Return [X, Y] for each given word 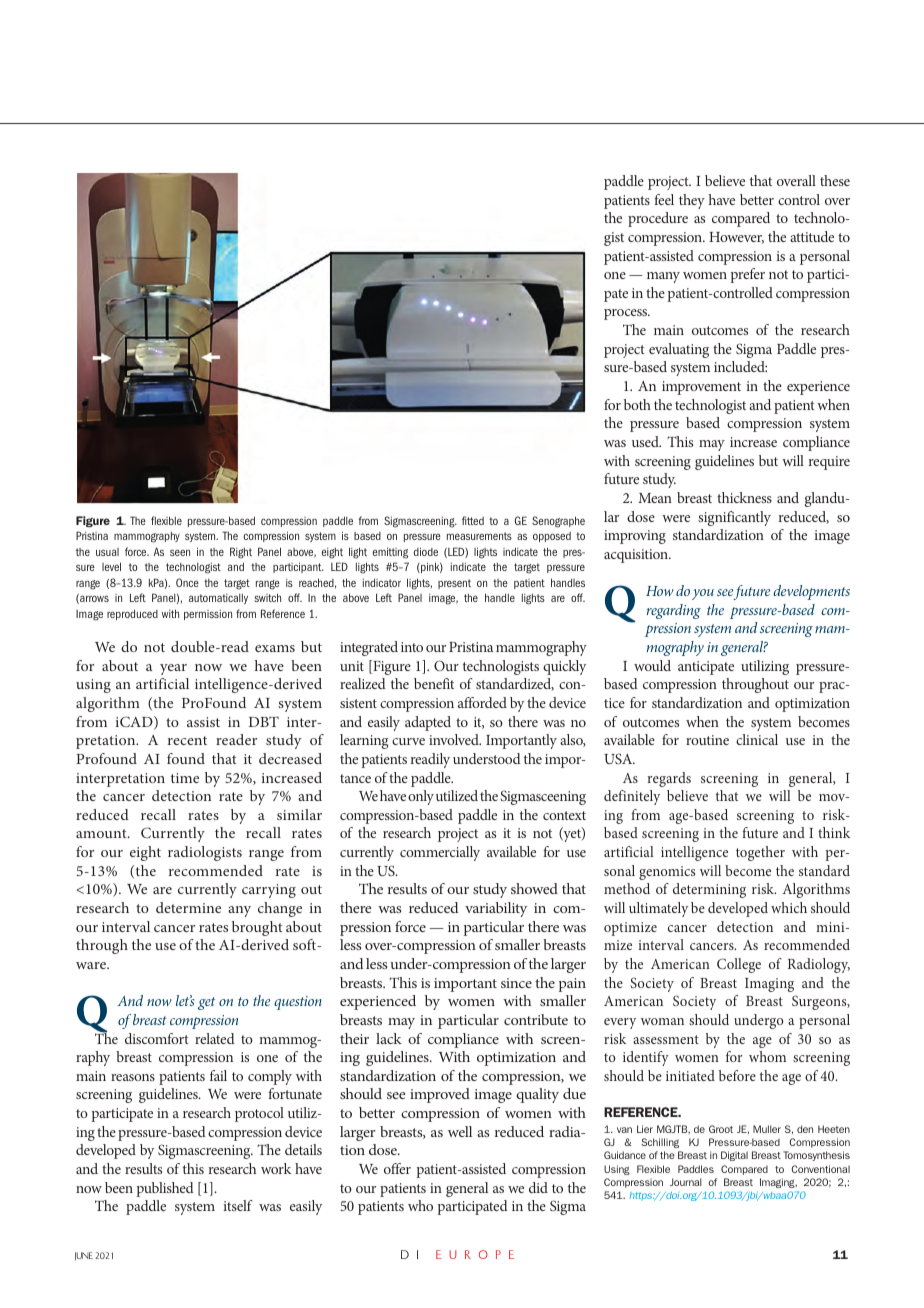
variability [496, 909]
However [736, 238]
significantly [734, 518]
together [760, 853]
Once [187, 582]
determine [188, 907]
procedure [658, 219]
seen [180, 552]
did [538, 1187]
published [165, 1189]
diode [426, 551]
